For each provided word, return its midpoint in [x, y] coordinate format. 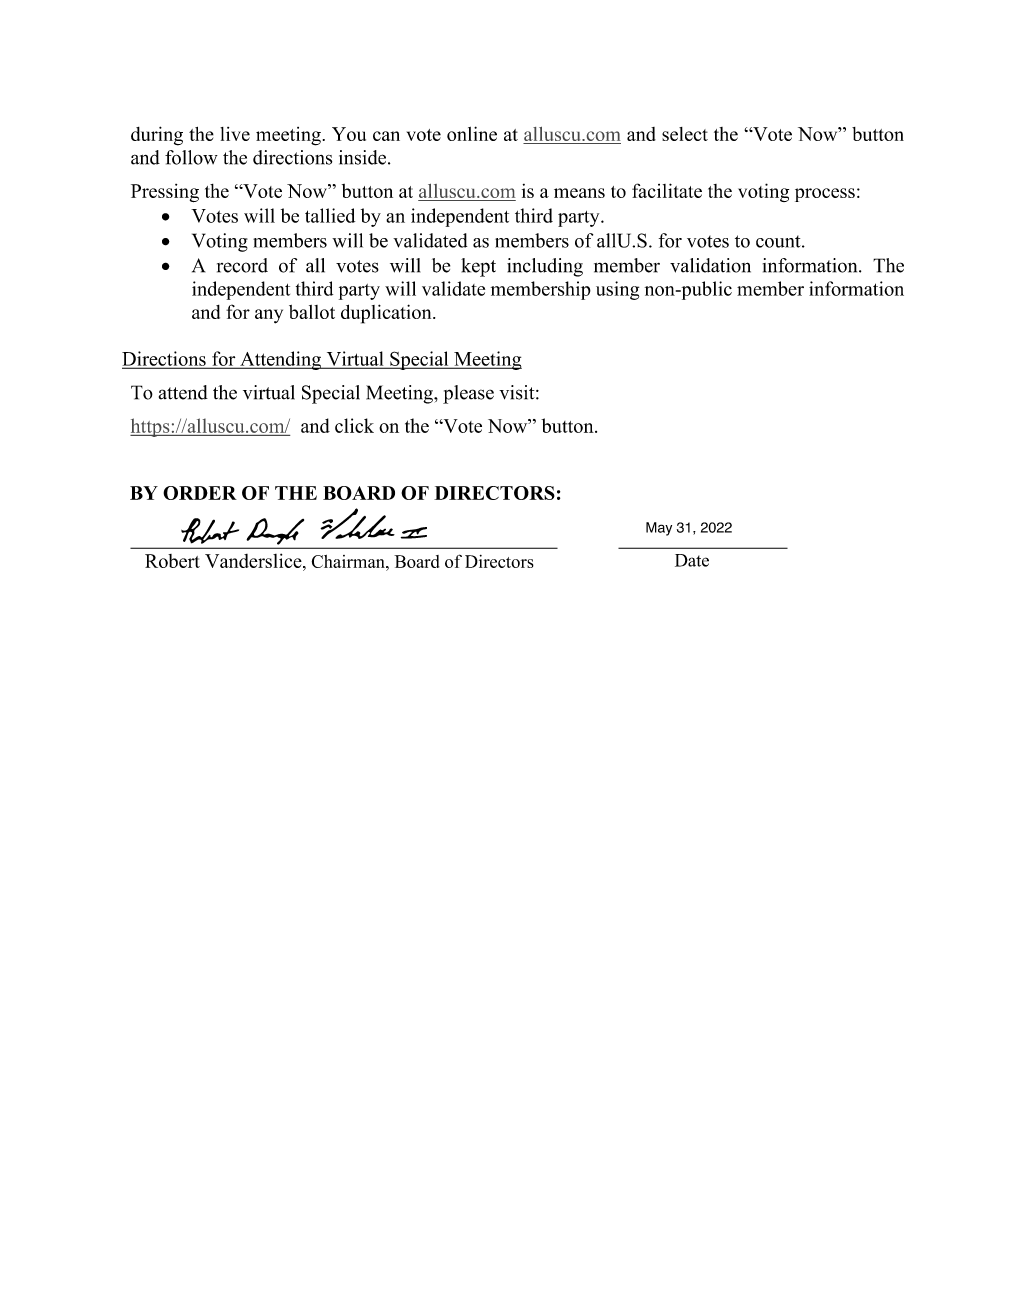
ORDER [200, 493]
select [685, 134]
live [235, 134]
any [269, 316]
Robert [172, 561]
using [617, 290]
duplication [387, 314]
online [472, 133]
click [354, 425]
